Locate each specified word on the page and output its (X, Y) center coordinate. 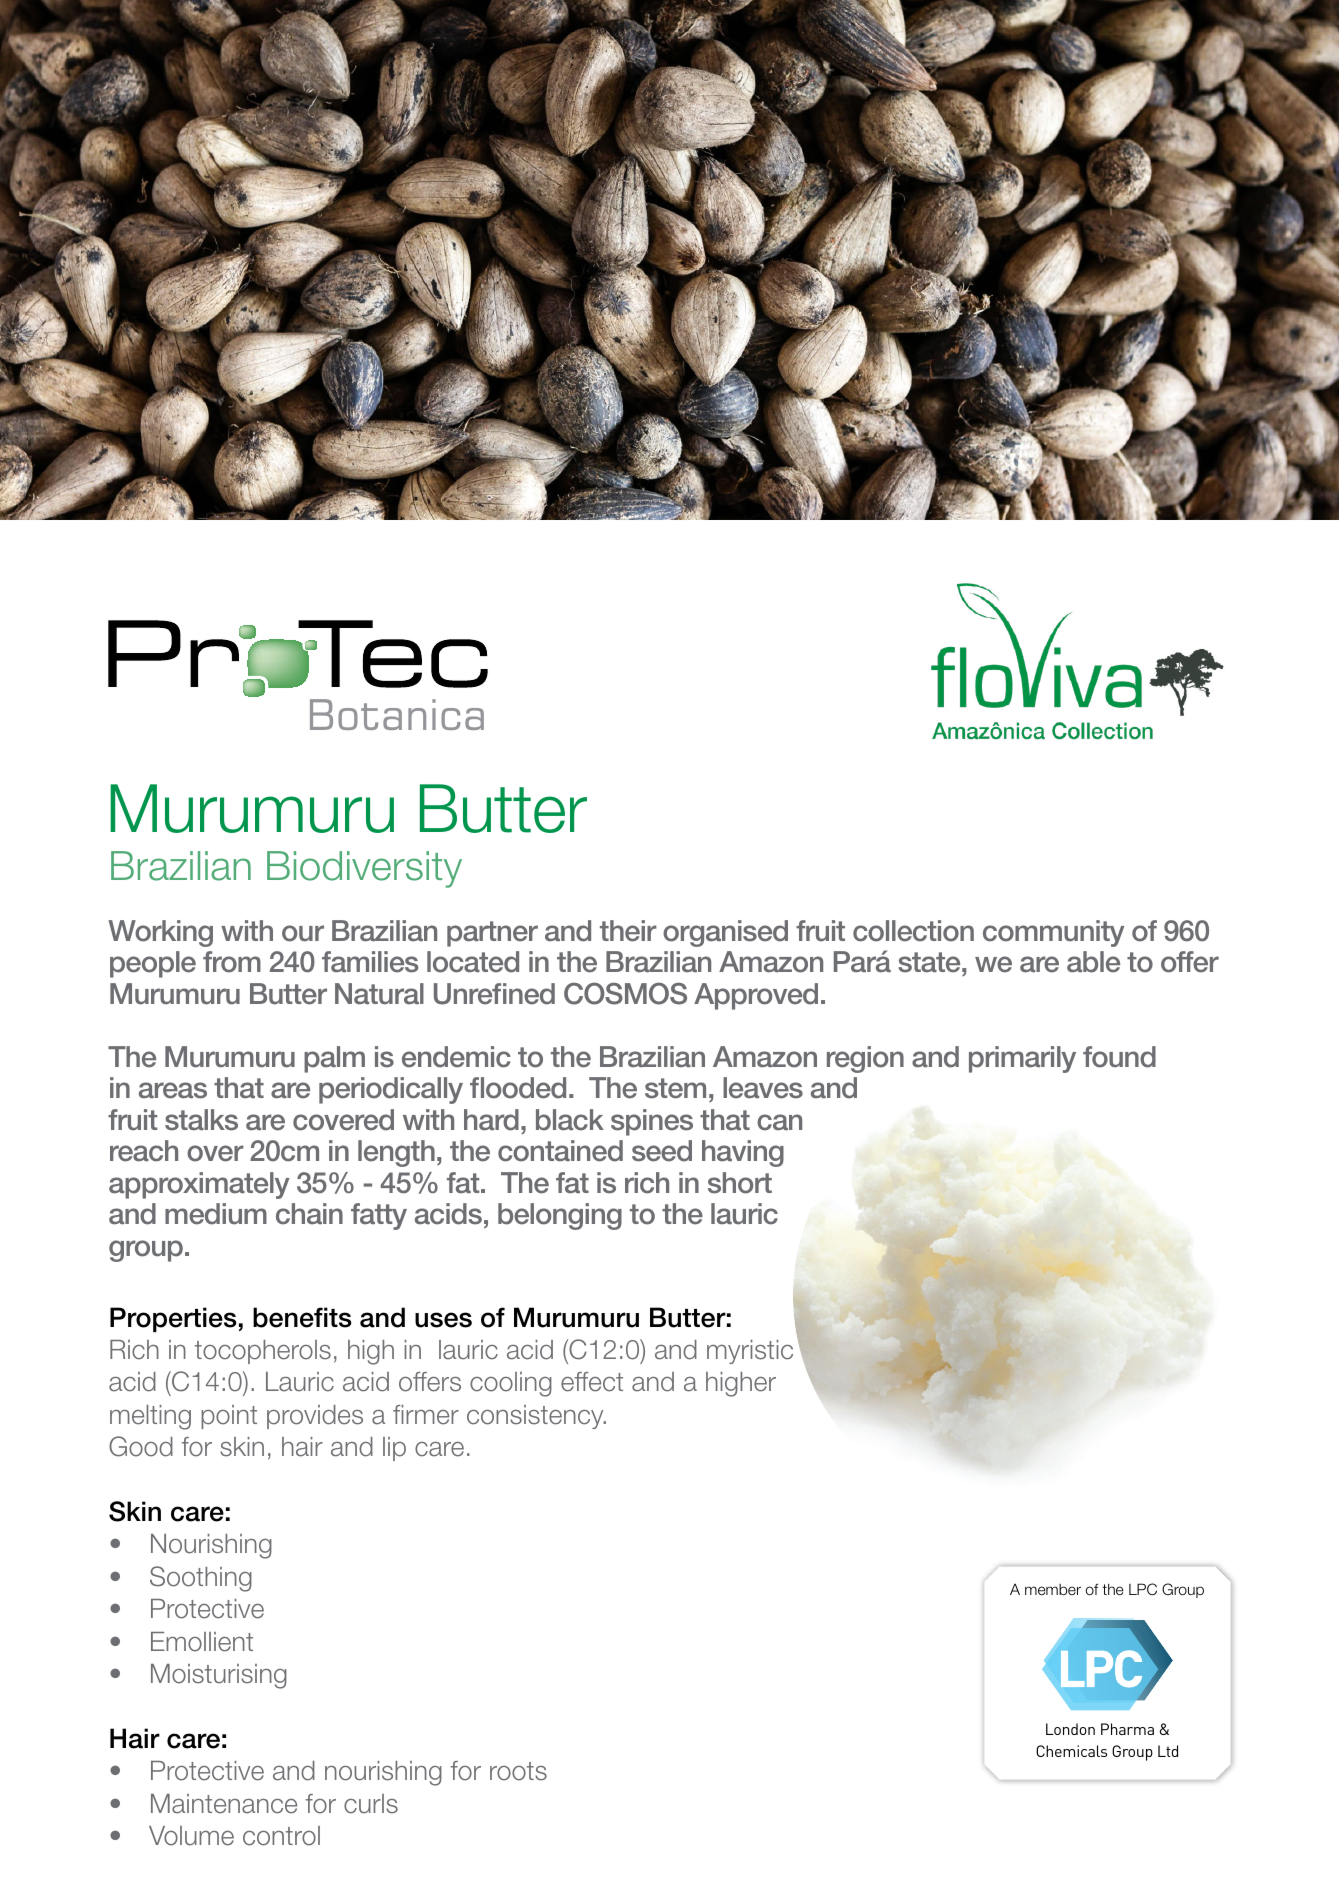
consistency (536, 1417)
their (628, 931)
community (1053, 933)
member (1053, 1589)
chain (309, 1214)
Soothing (201, 1579)
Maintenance (224, 1804)
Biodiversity (364, 869)
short (740, 1183)
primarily (1022, 1059)
